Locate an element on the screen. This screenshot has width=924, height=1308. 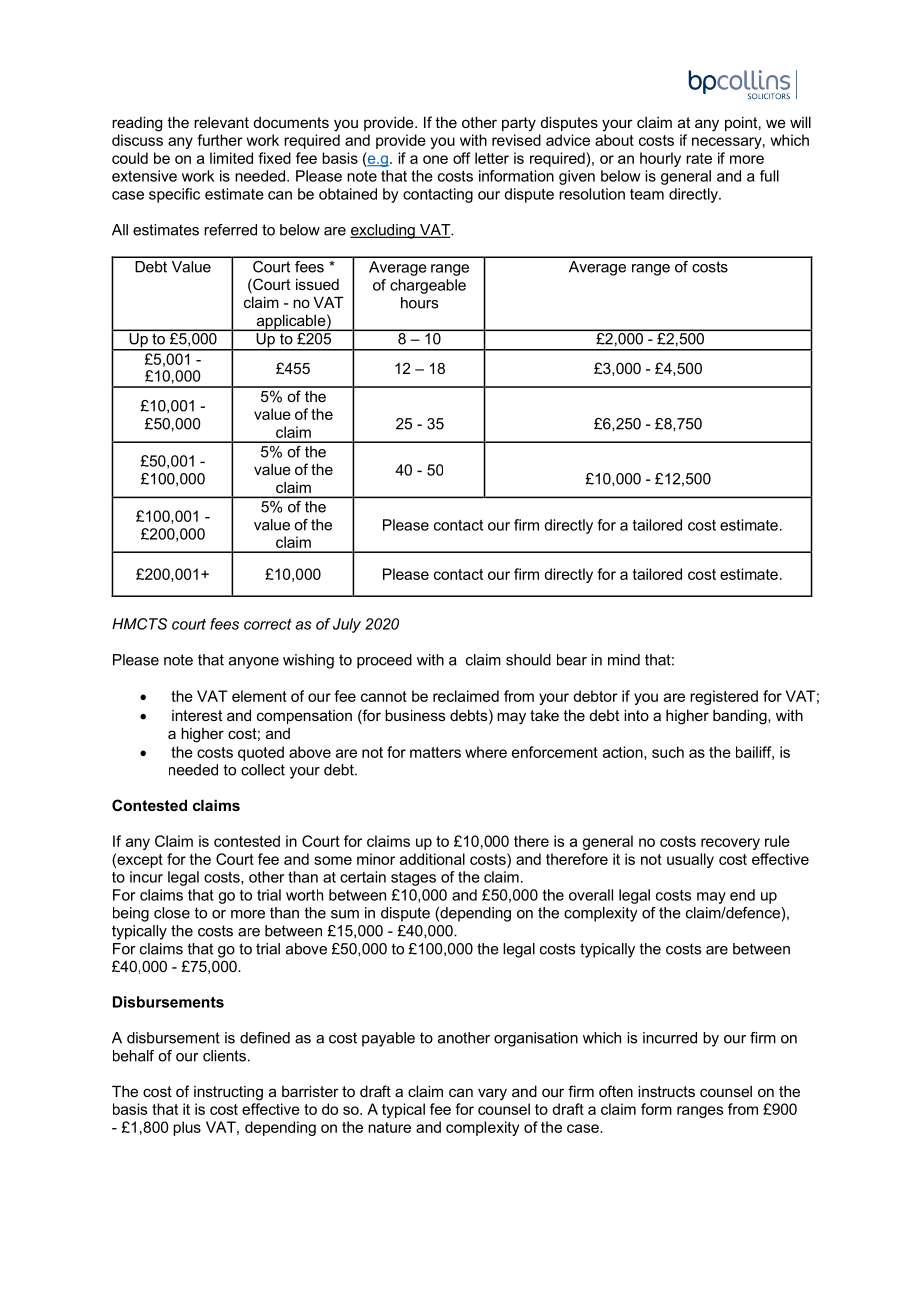
recovery is located at coordinates (730, 844).
